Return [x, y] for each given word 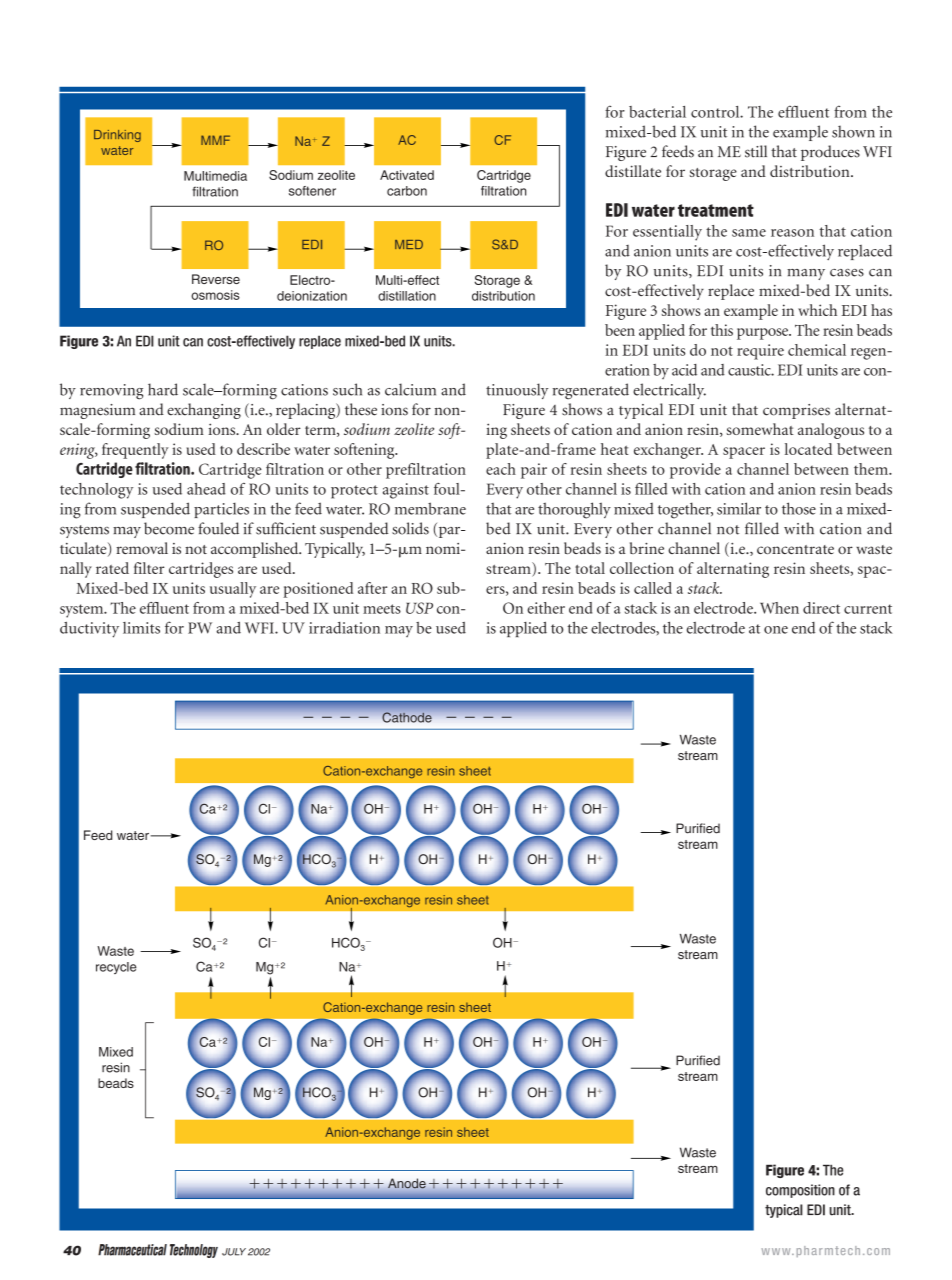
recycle [116, 968]
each [501, 469]
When [779, 608]
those [799, 508]
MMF [215, 140]
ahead [206, 489]
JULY [234, 1252]
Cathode [407, 717]
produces [830, 153]
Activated [407, 175]
